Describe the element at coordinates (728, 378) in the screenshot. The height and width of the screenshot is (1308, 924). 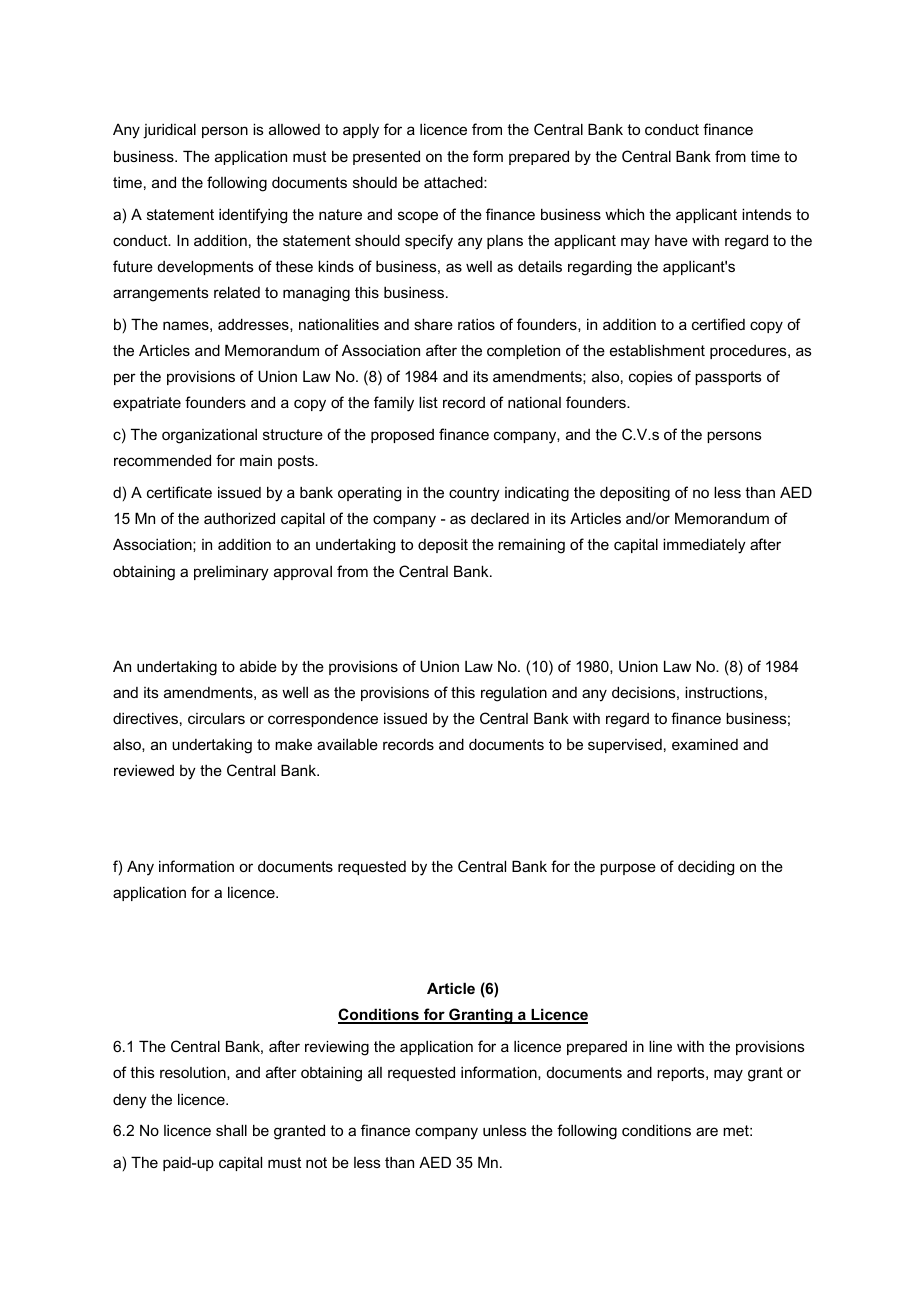
I see `passports` at that location.
